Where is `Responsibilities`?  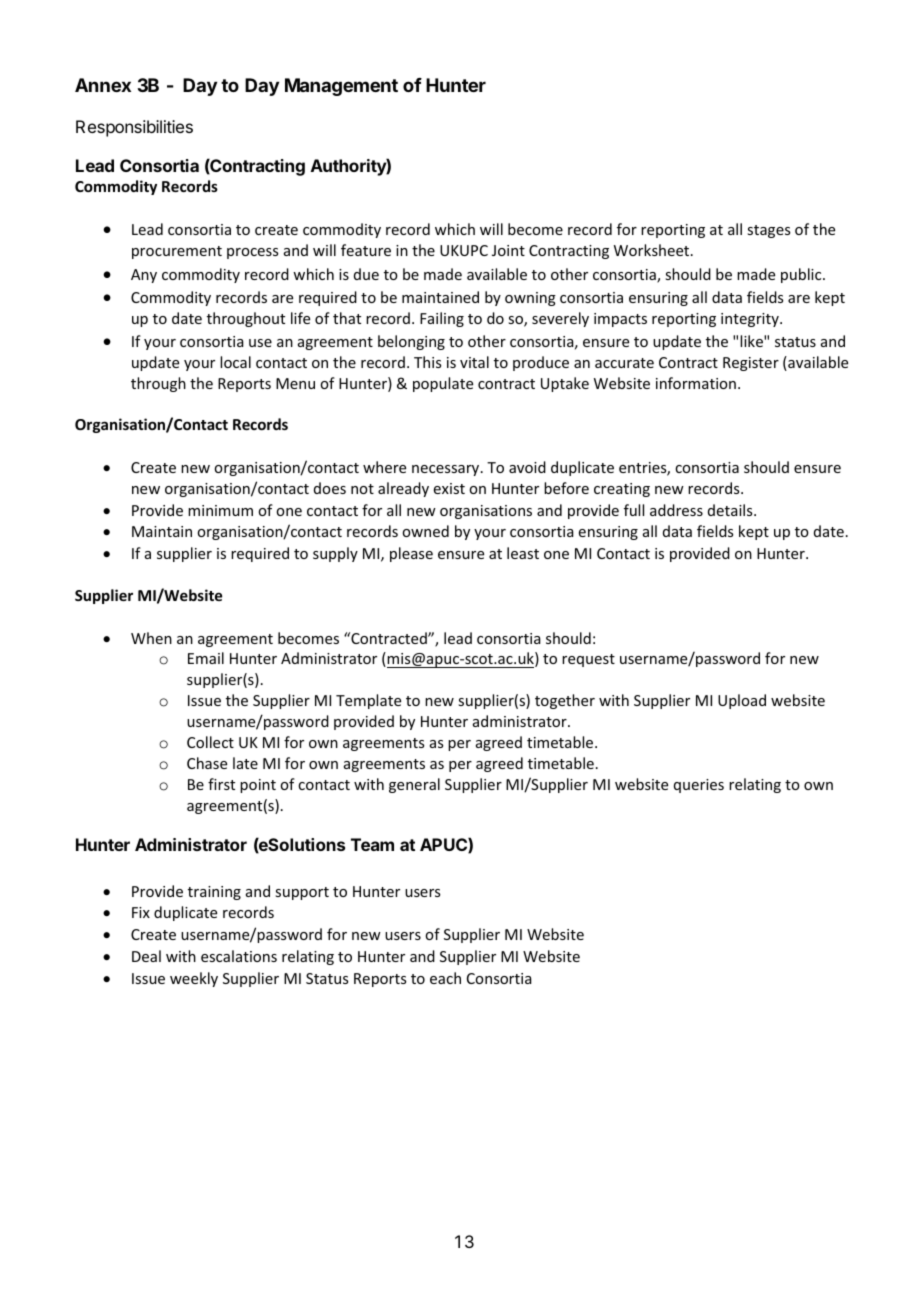 Responsibilities is located at coordinates (134, 128).
